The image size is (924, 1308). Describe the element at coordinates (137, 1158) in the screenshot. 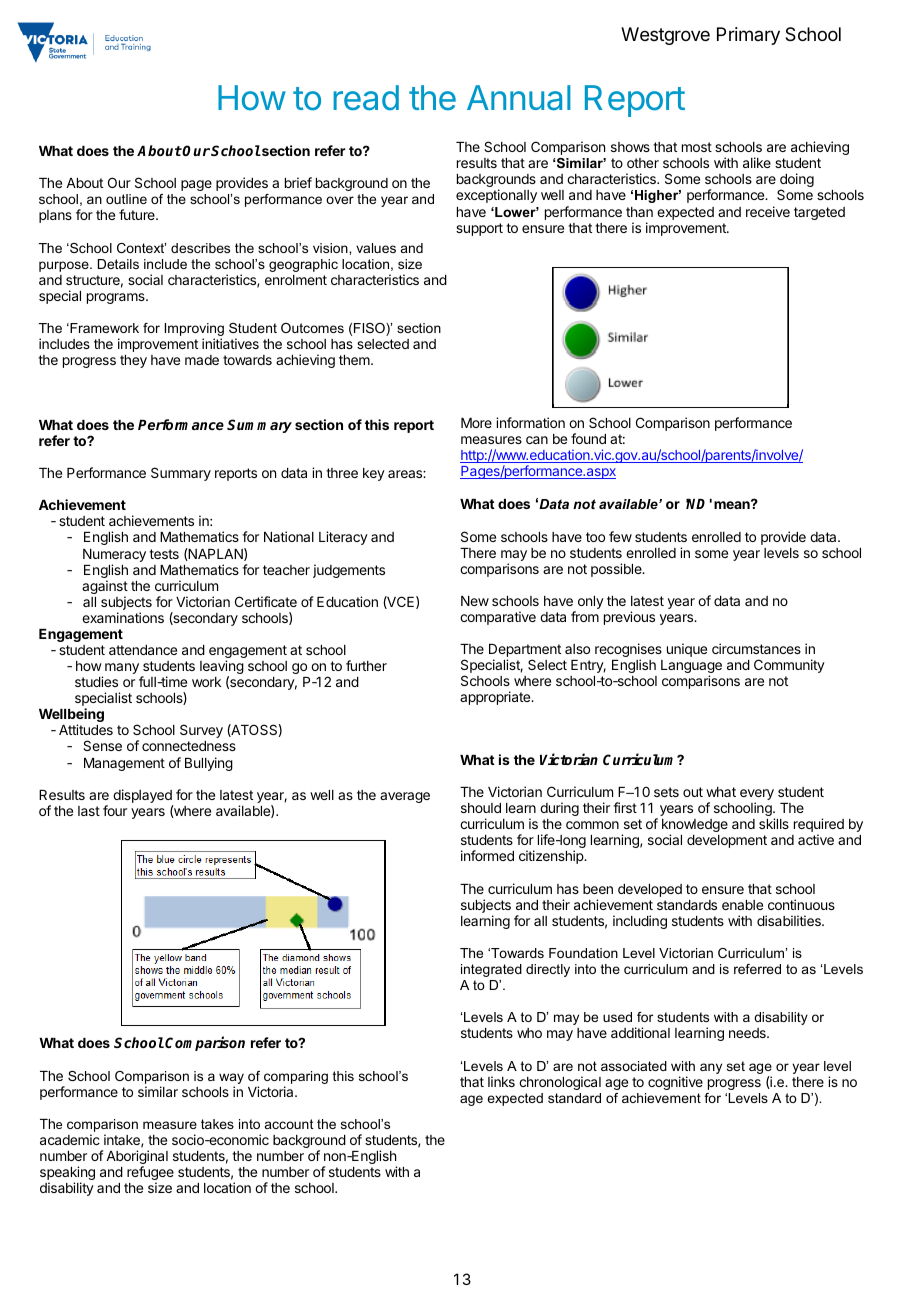

I see `Aboriginal` at that location.
